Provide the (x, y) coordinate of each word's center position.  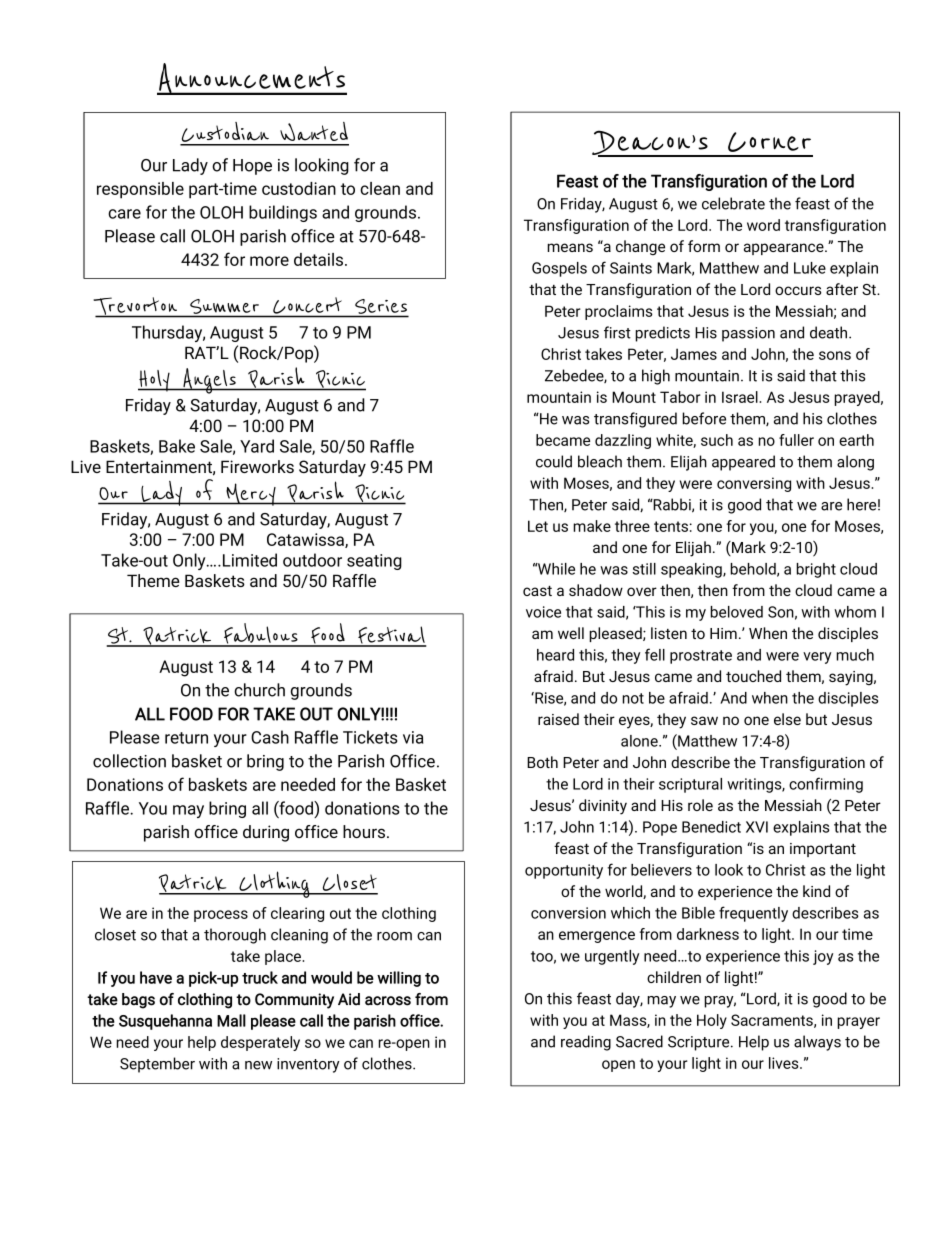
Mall (231, 1020)
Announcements (252, 79)
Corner (769, 142)
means (570, 247)
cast (537, 591)
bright (816, 570)
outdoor (312, 560)
